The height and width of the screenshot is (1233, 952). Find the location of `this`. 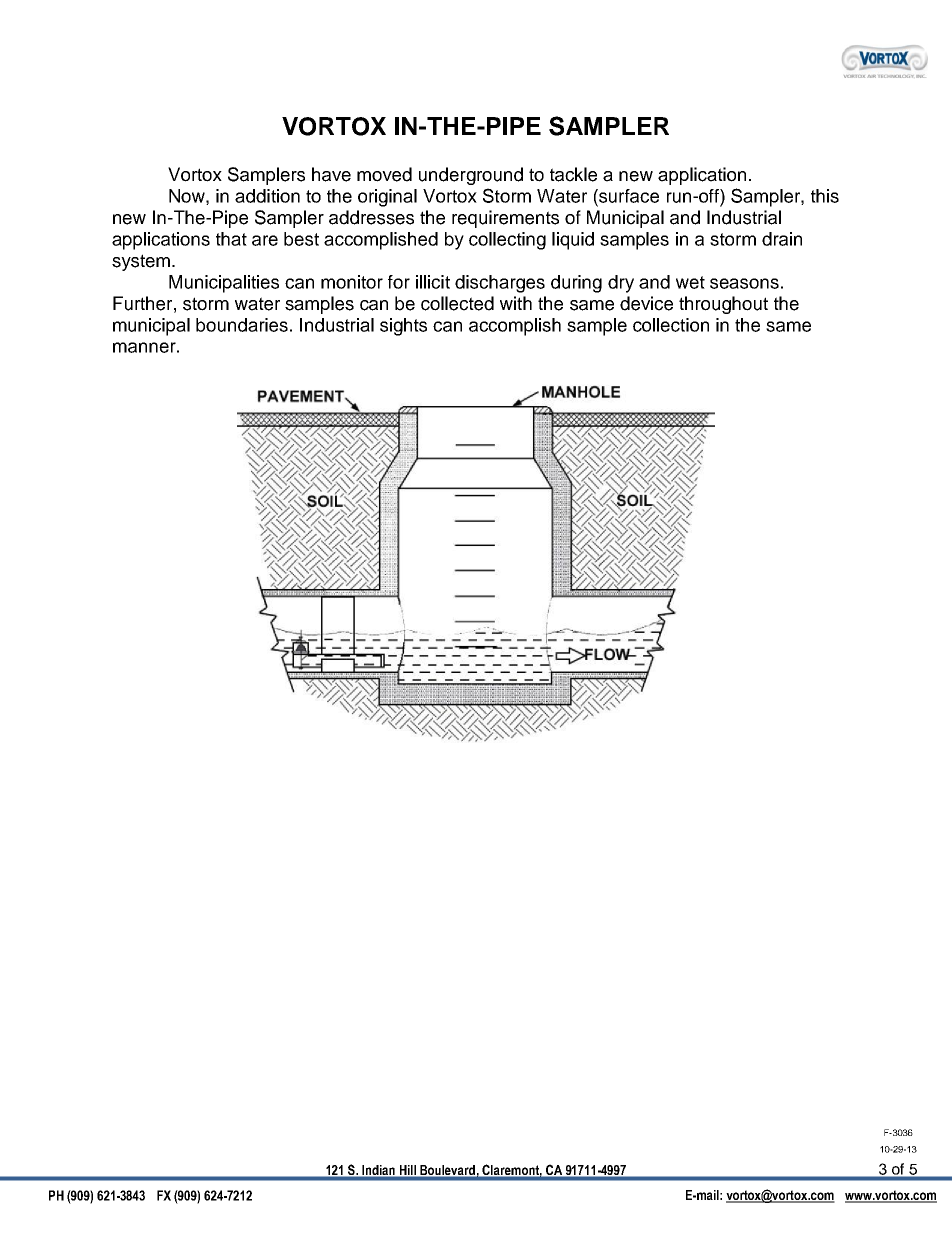

this is located at coordinates (825, 196).
